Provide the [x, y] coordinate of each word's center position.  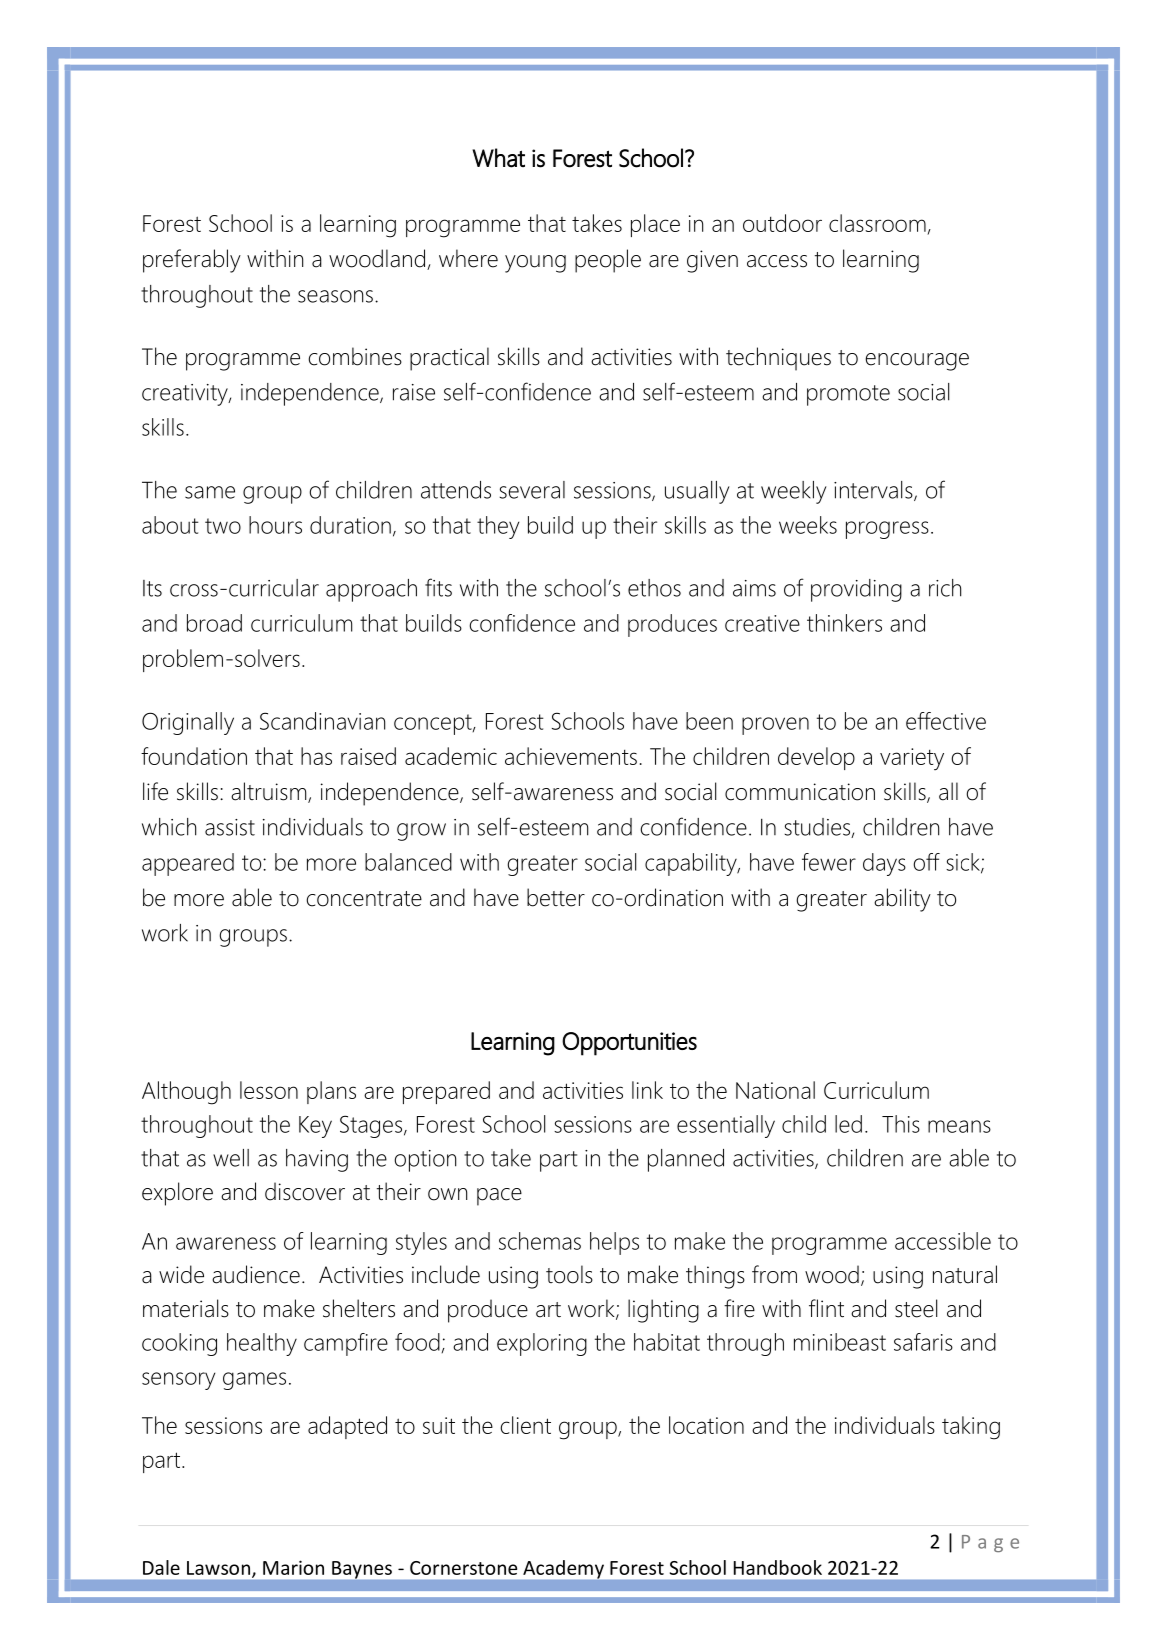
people [608, 261]
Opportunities [629, 1044]
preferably [192, 261]
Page [990, 1543]
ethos [654, 588]
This [901, 1124]
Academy [563, 1569]
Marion [293, 1567]
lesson [269, 1090]
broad [214, 623]
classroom [877, 223]
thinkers [844, 623]
